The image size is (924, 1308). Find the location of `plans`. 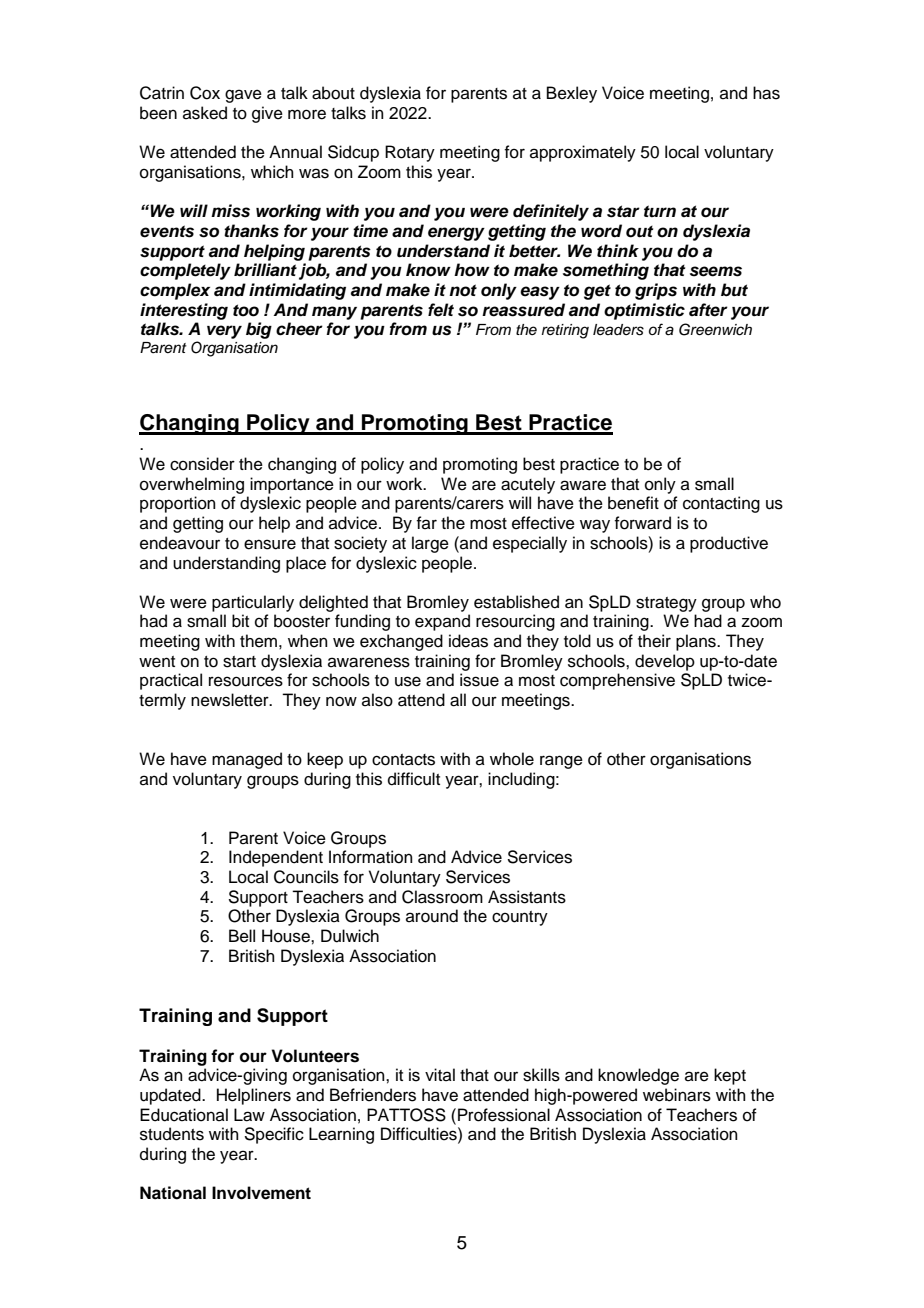

plans is located at coordinates (697, 642).
